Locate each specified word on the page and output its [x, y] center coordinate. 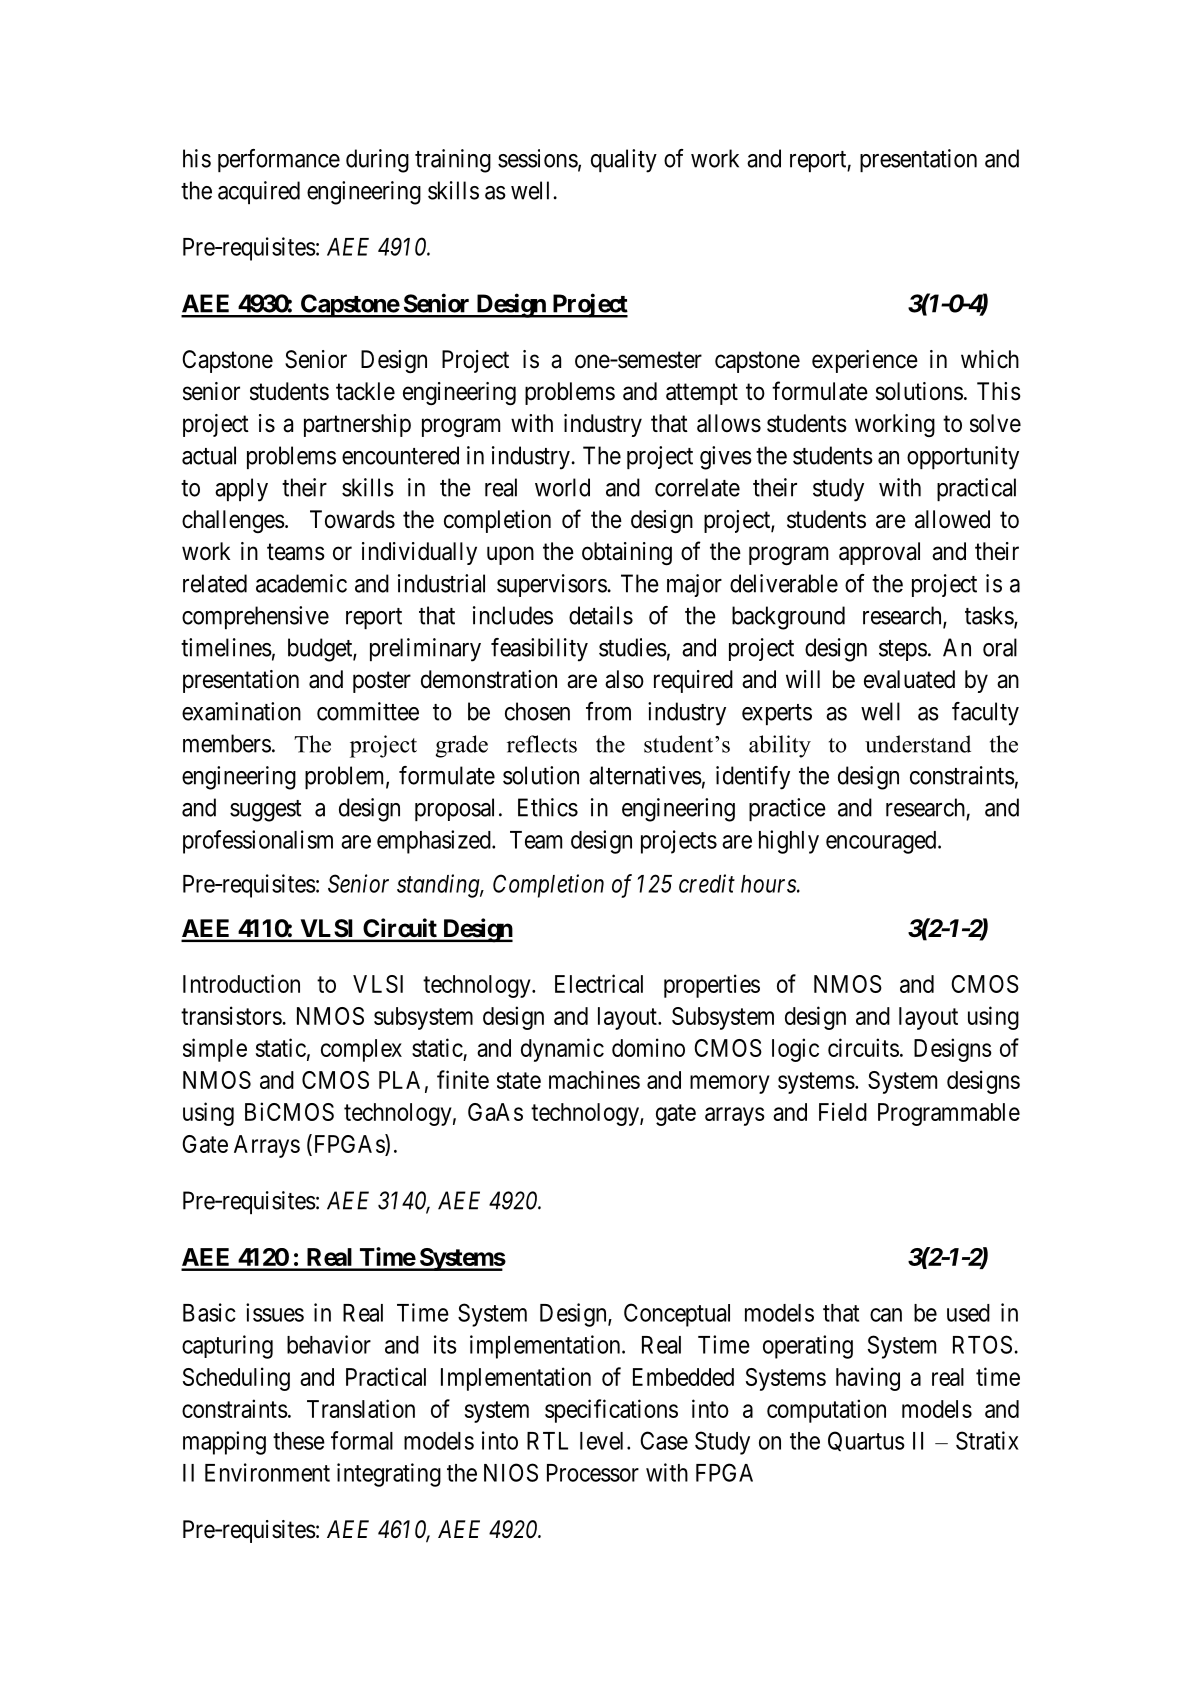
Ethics [548, 807]
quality [624, 161]
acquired [259, 192]
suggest [266, 811]
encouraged [882, 842]
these [299, 1441]
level [604, 1441]
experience [865, 361]
